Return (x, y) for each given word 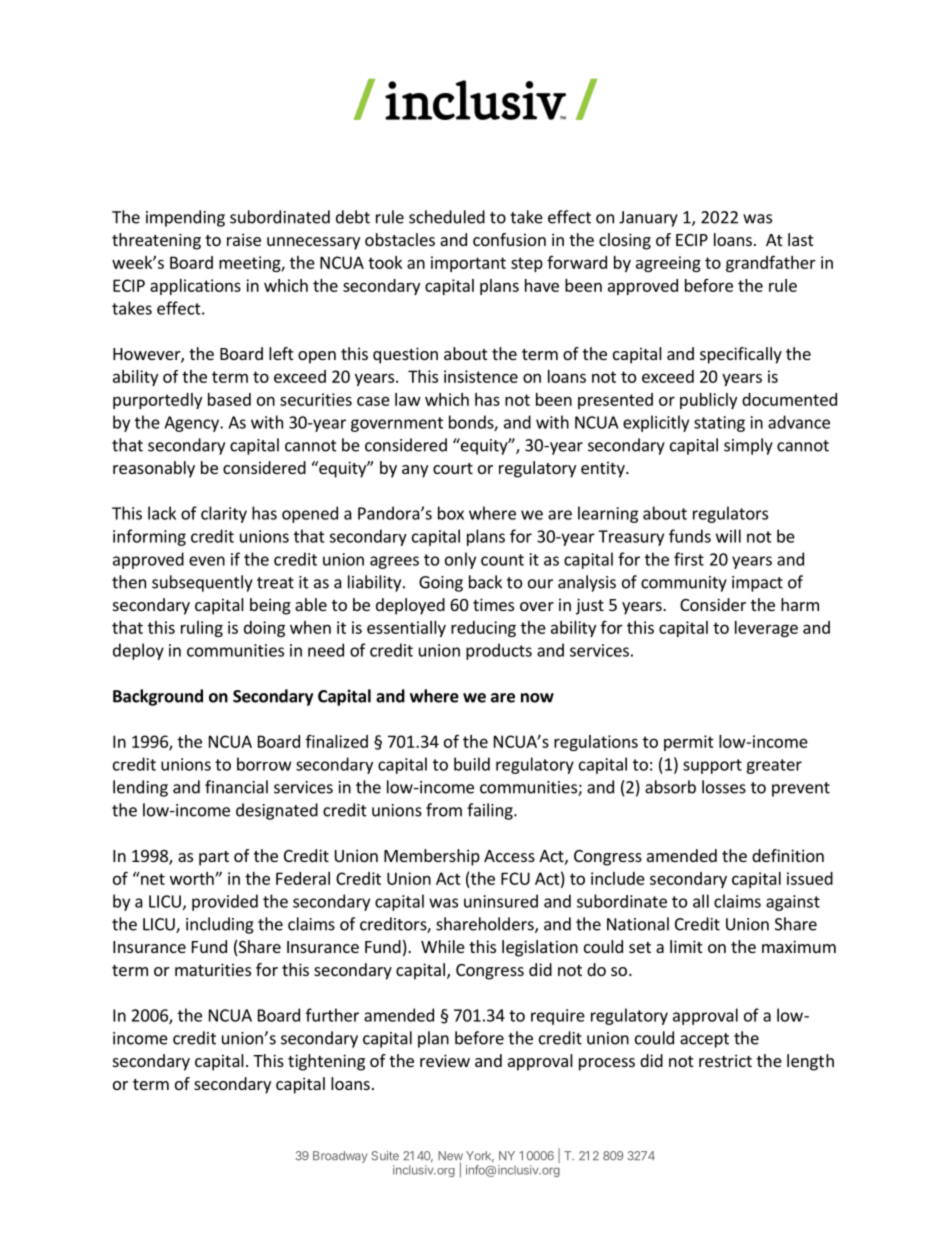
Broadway (340, 1157)
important (468, 264)
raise (244, 239)
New (450, 1157)
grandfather (771, 263)
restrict (725, 1060)
